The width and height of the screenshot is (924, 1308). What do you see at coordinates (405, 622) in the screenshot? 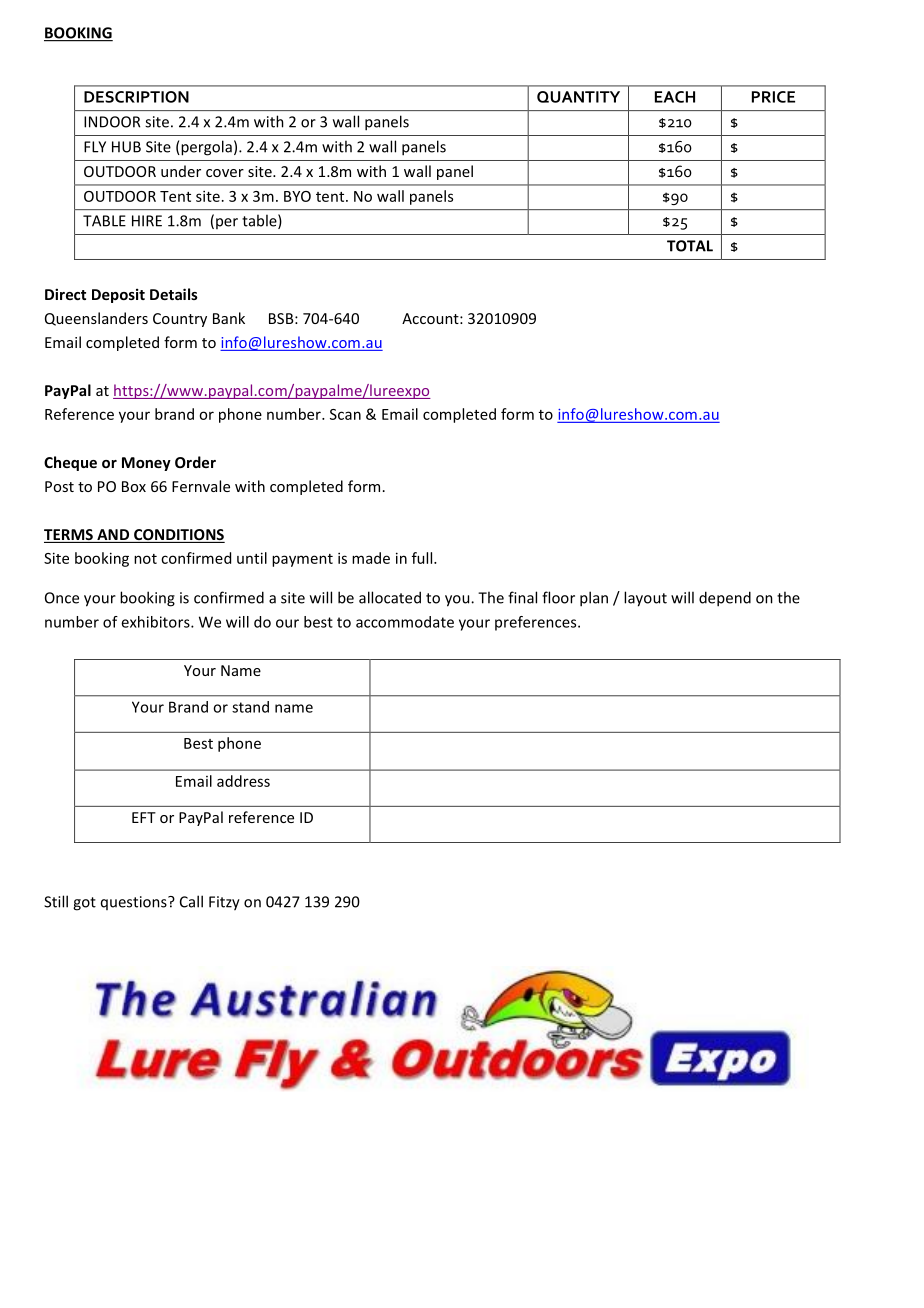
I see `accommodate` at bounding box center [405, 622].
